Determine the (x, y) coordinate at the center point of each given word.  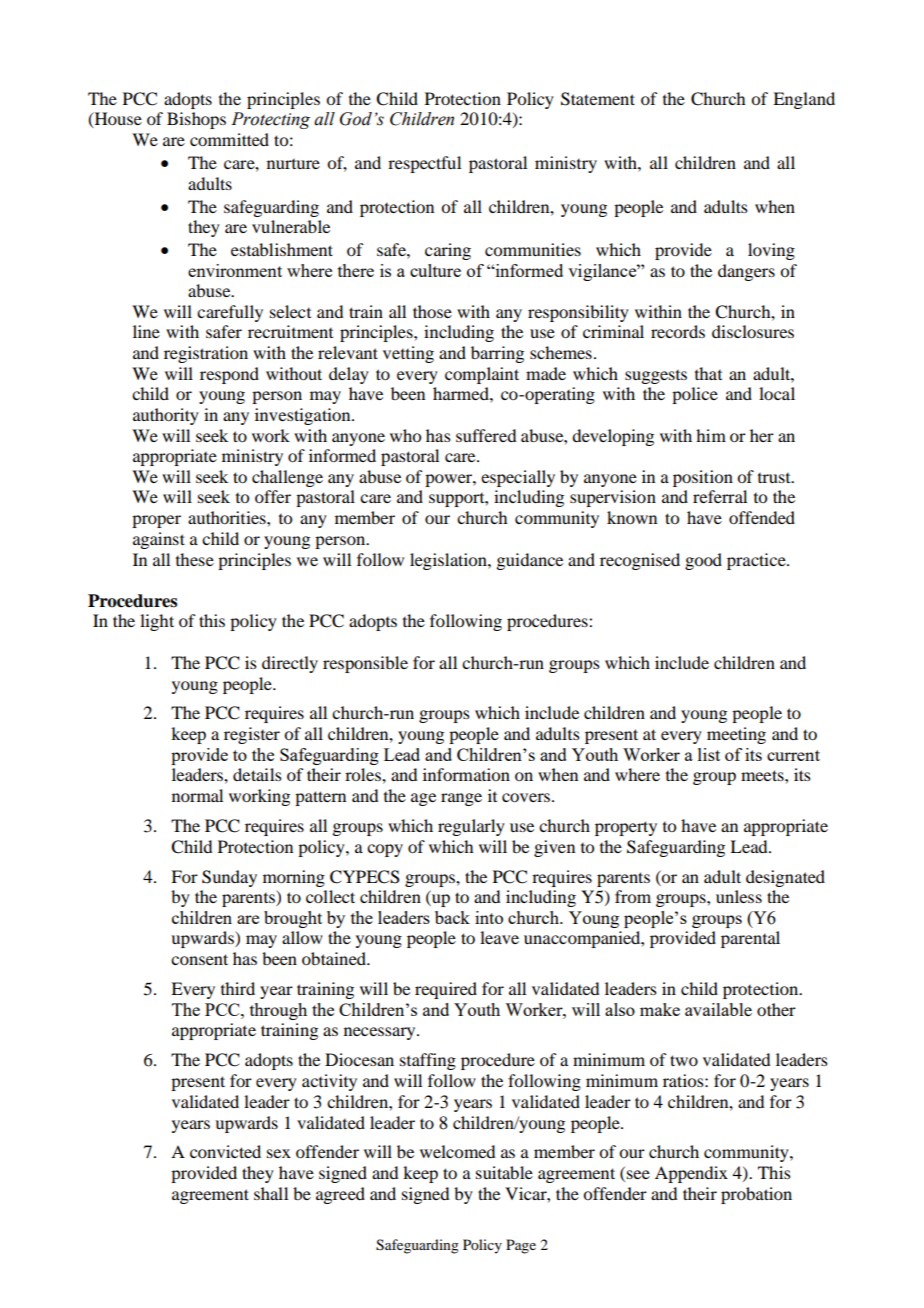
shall (271, 1193)
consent (199, 959)
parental (750, 939)
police (695, 395)
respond (229, 375)
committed (229, 139)
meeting (736, 735)
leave (499, 937)
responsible (365, 664)
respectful (424, 164)
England (804, 100)
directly (290, 664)
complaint (482, 375)
